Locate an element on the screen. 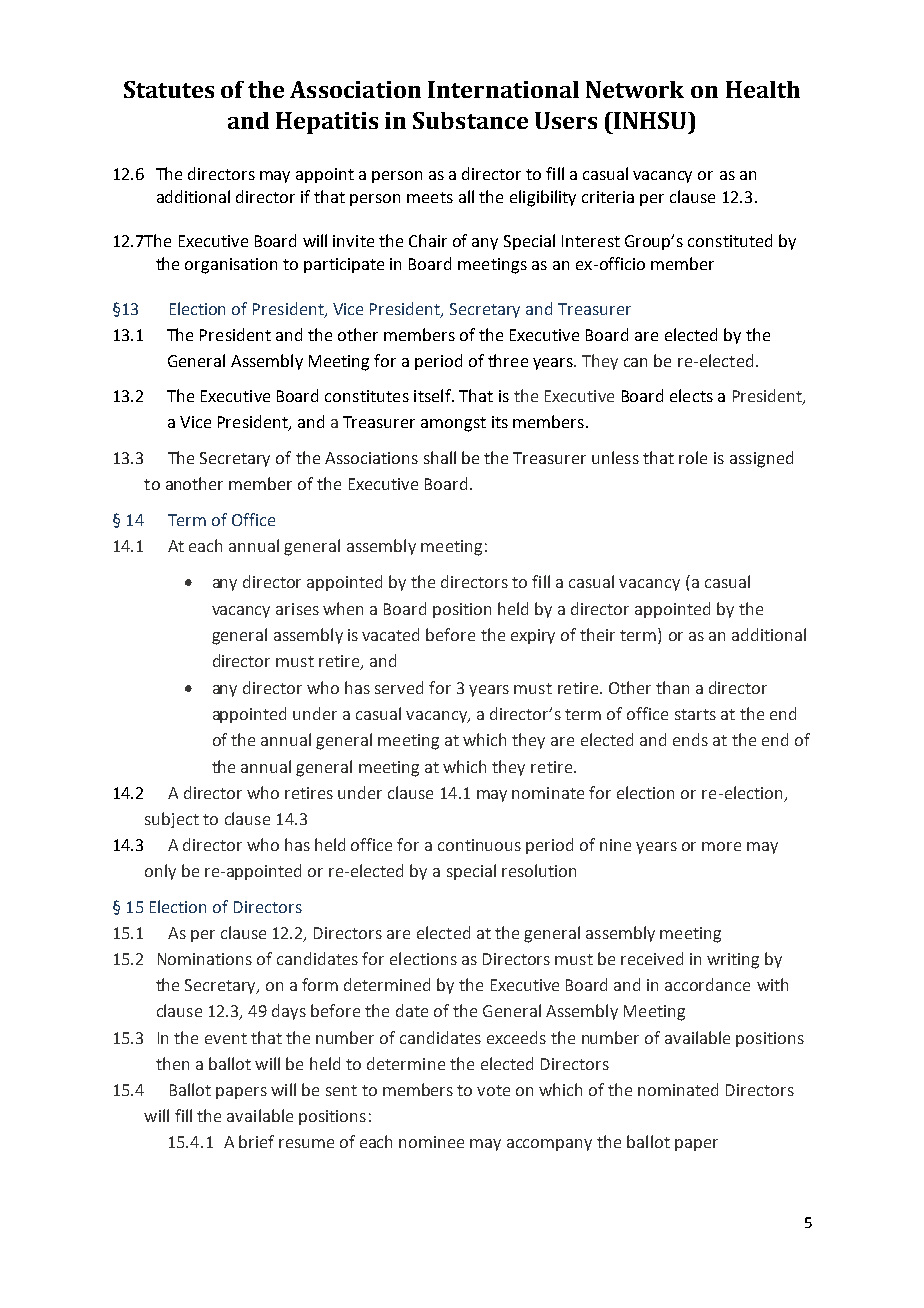 The width and height of the screenshot is (924, 1308). vote is located at coordinates (493, 1090).
